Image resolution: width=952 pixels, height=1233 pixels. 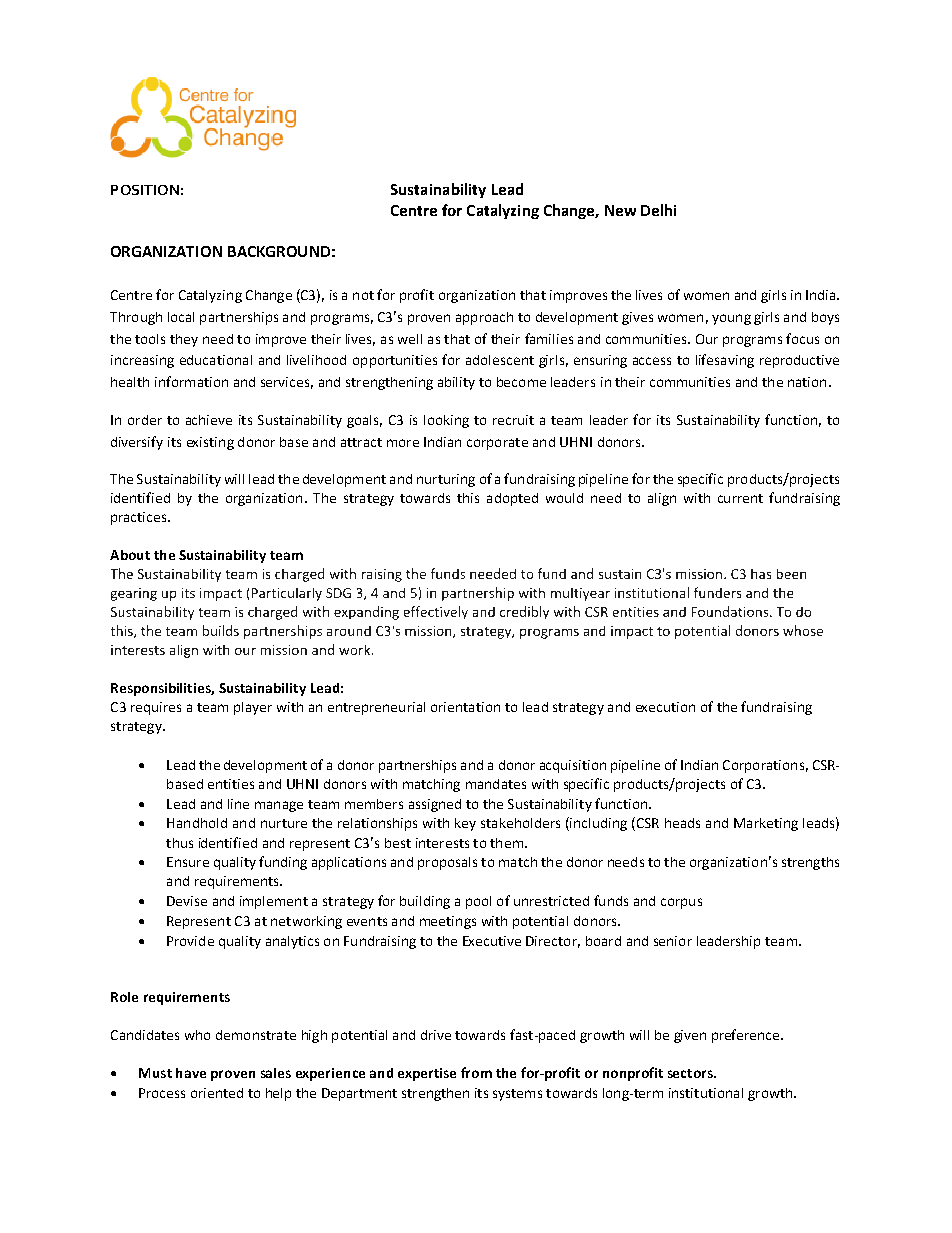 I want to click on current, so click(x=740, y=498).
